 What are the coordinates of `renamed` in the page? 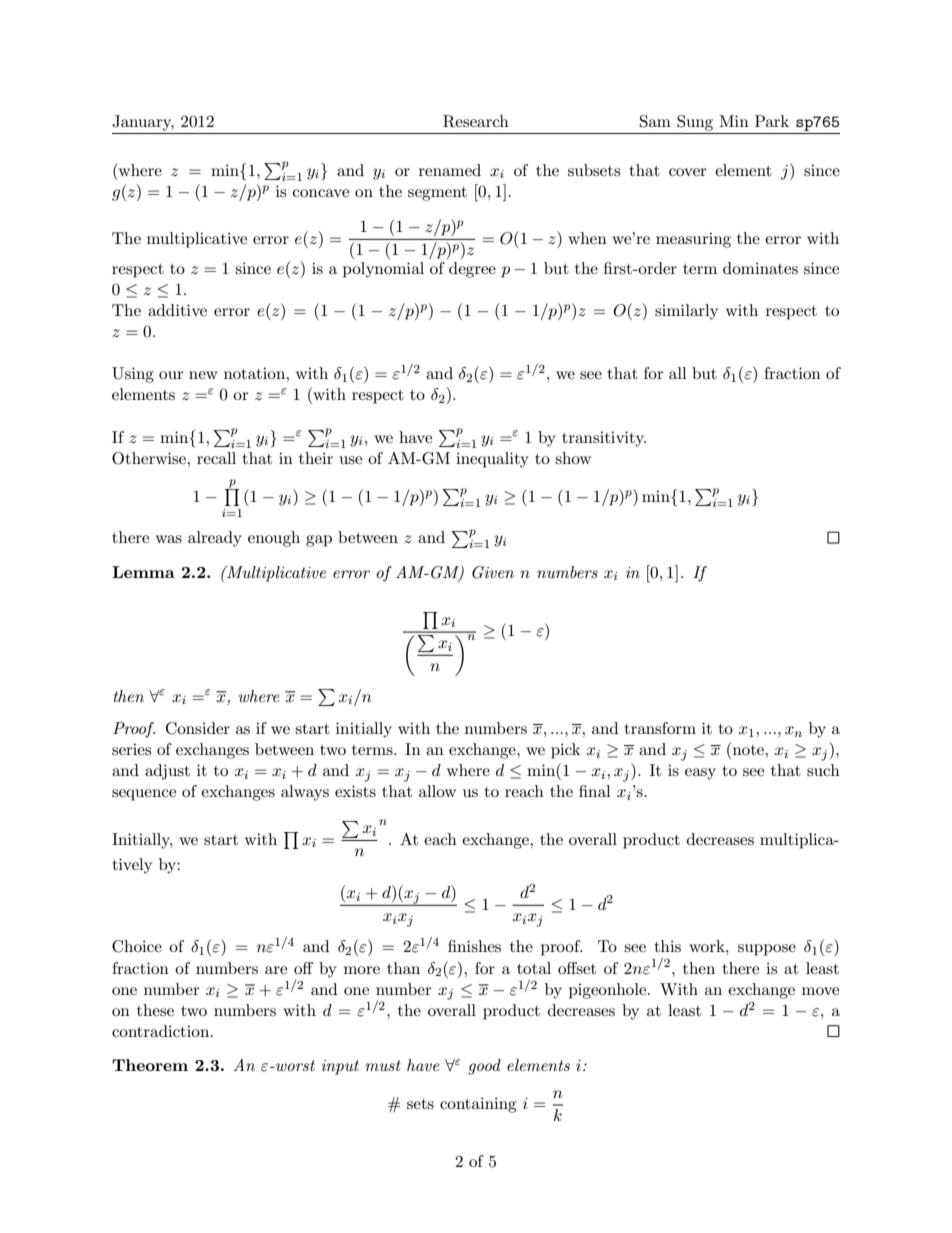 It's located at (450, 170).
